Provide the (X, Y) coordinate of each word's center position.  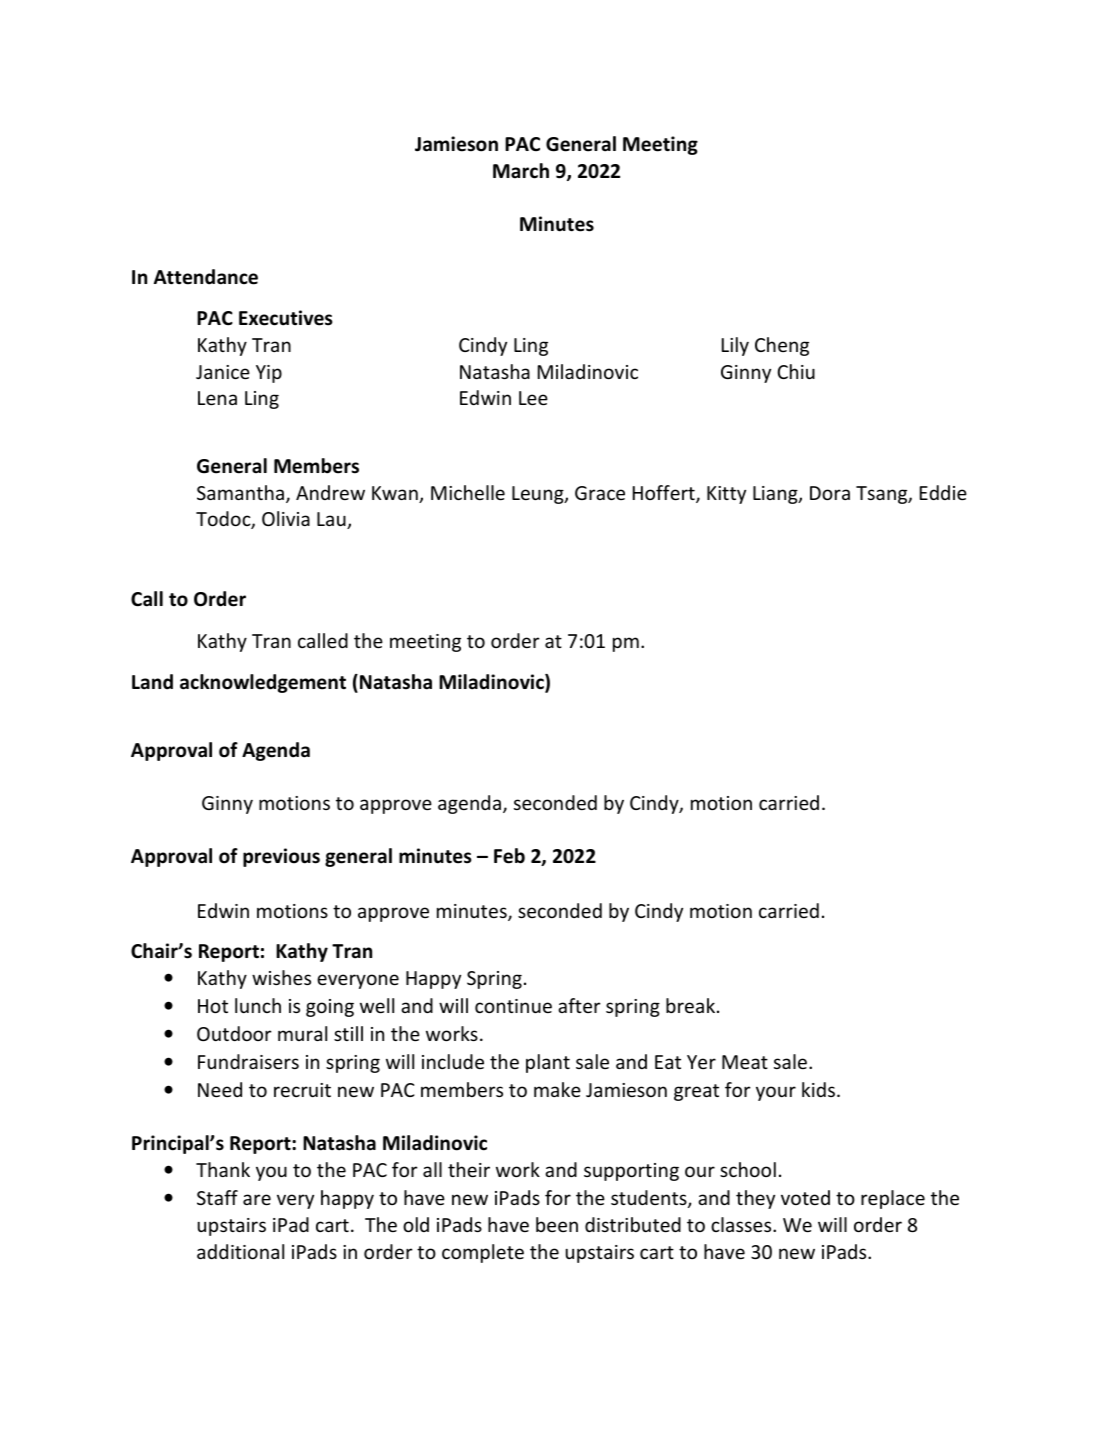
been (557, 1224)
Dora (830, 493)
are (257, 1199)
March (521, 171)
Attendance (206, 277)
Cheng (782, 346)
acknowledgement (263, 683)
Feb (509, 856)
